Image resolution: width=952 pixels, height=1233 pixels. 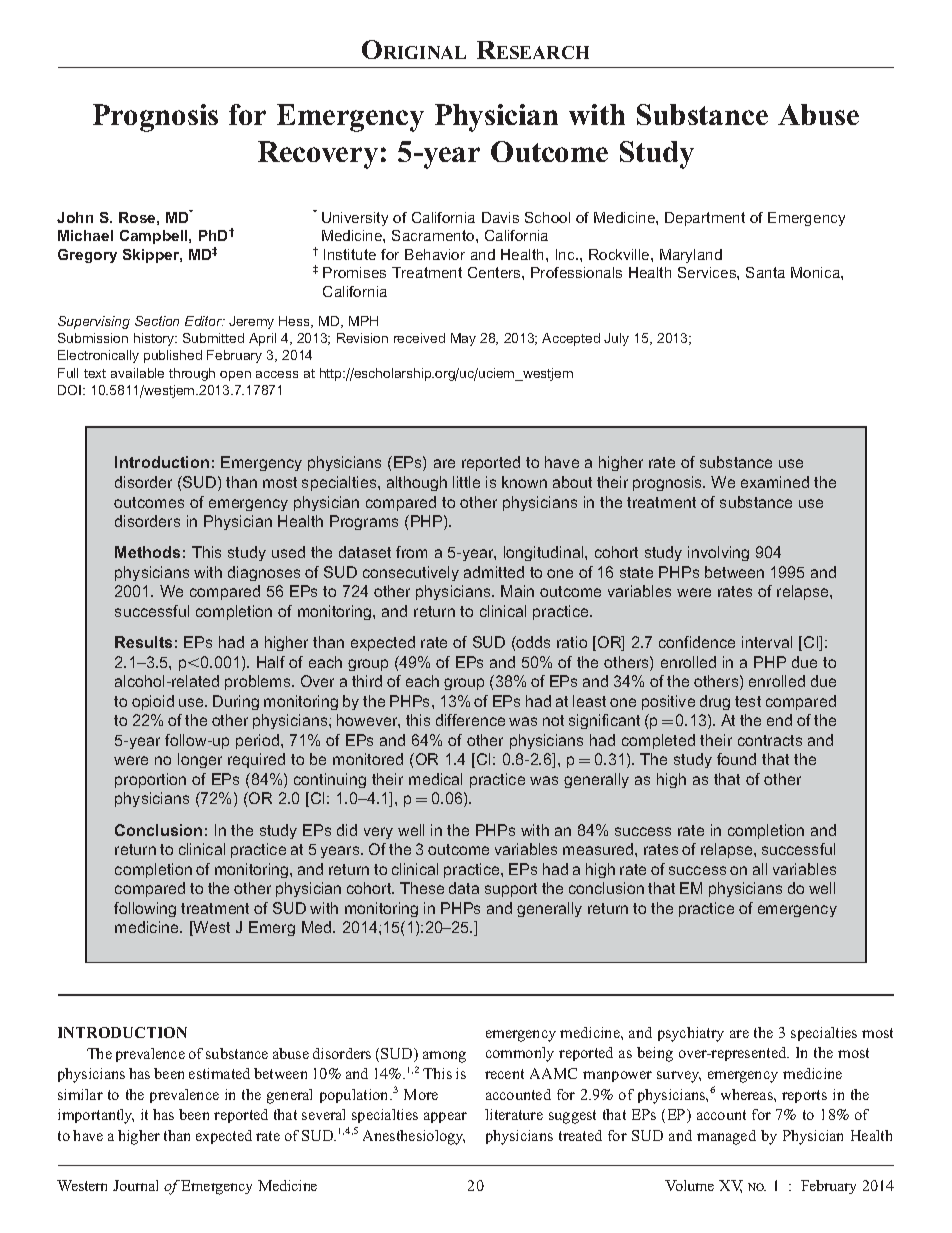 I want to click on Journal, so click(x=135, y=1185).
